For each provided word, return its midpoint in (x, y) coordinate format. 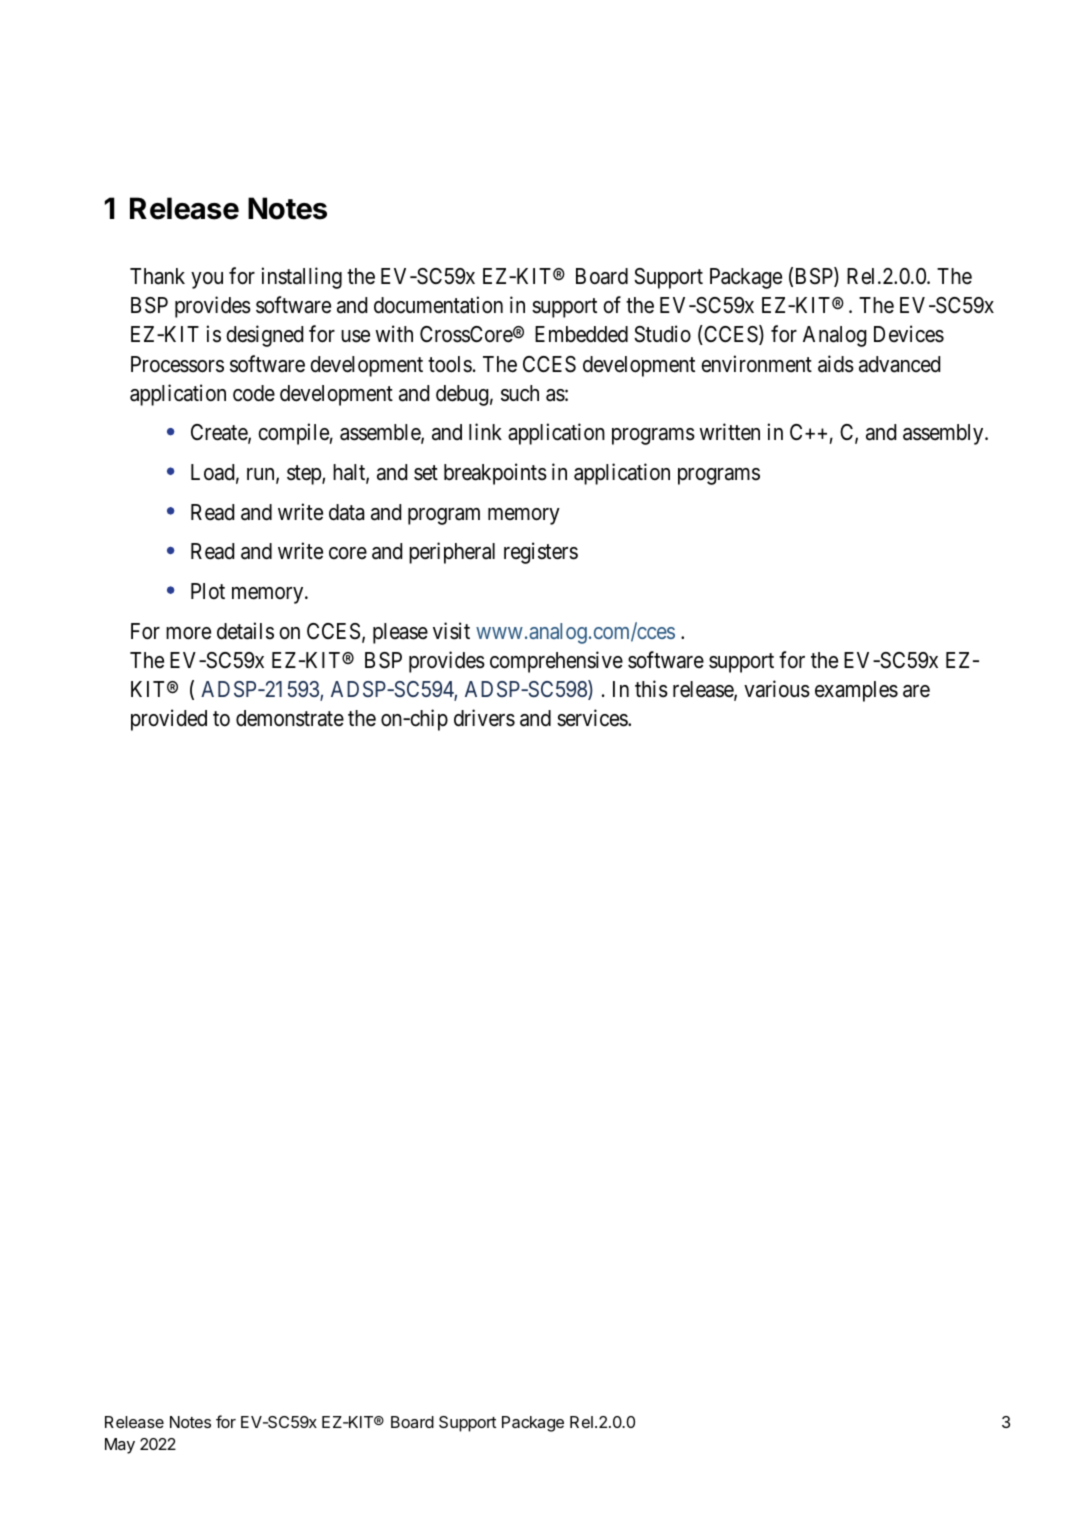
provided (169, 720)
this (651, 689)
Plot (208, 591)
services (593, 718)
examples (856, 691)
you (207, 280)
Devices (909, 334)
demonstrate (290, 718)
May (120, 1446)
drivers (484, 718)
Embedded (581, 334)
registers (541, 553)
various (777, 689)
